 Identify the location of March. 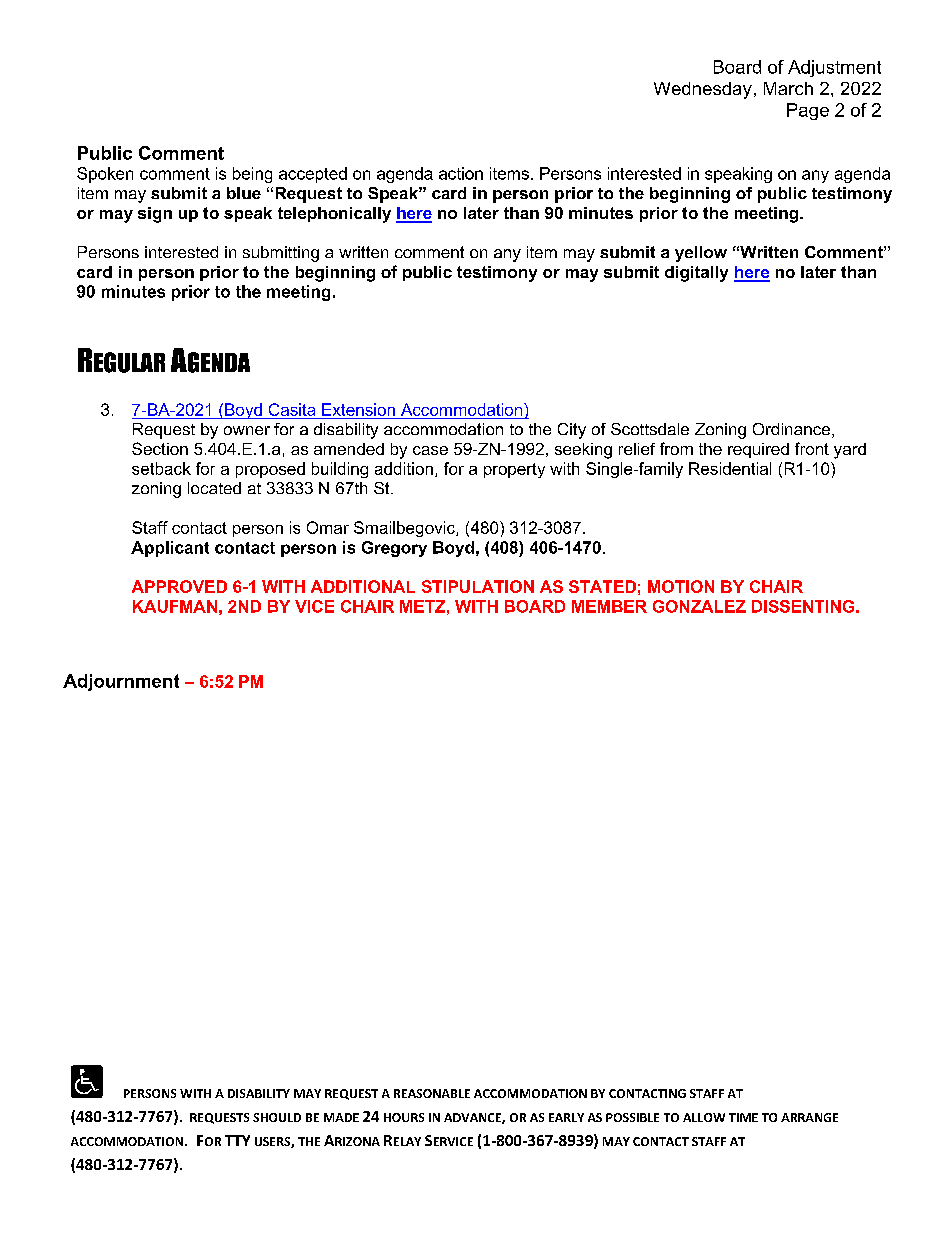
(788, 88).
